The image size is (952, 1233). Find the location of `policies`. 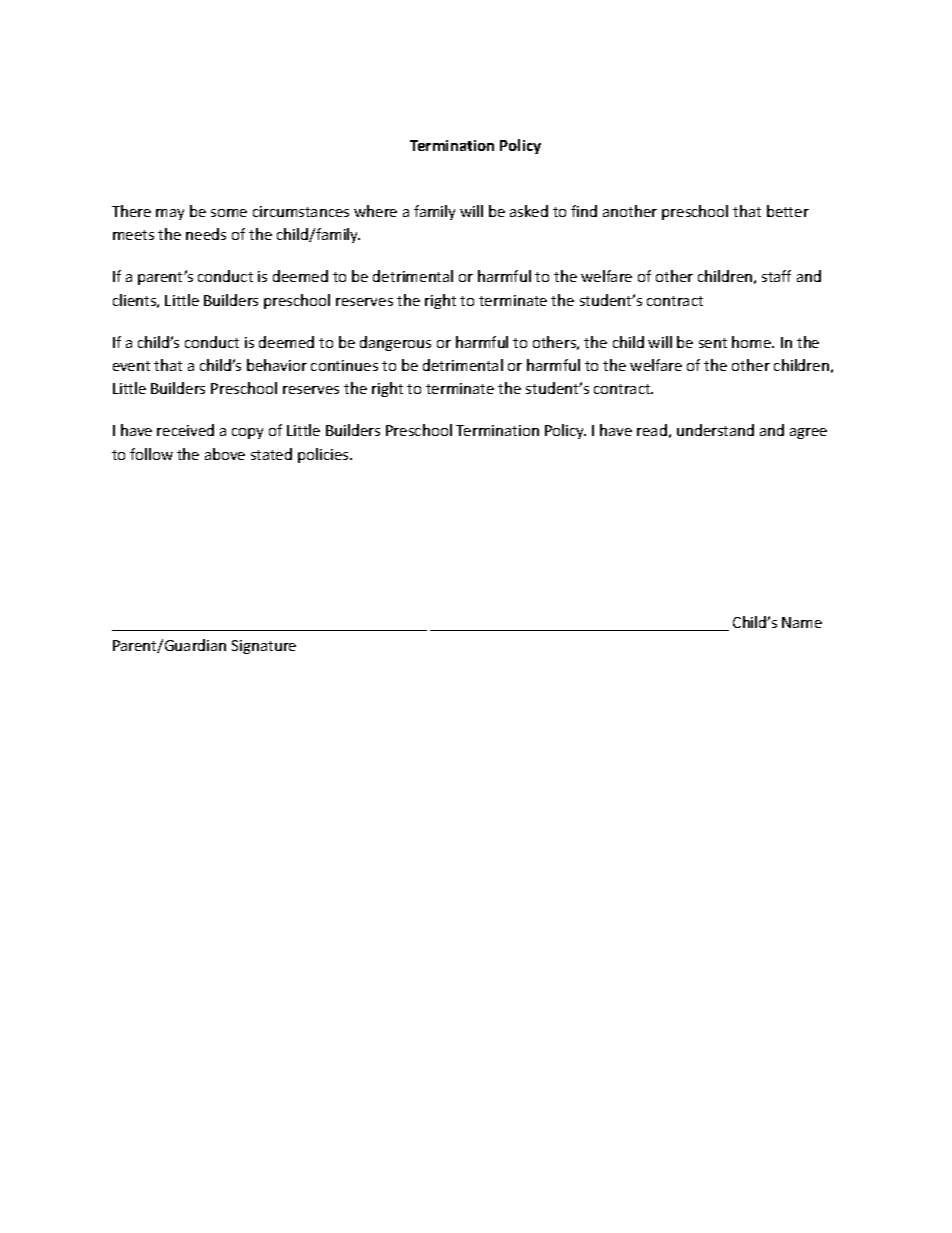

policies is located at coordinates (324, 455).
